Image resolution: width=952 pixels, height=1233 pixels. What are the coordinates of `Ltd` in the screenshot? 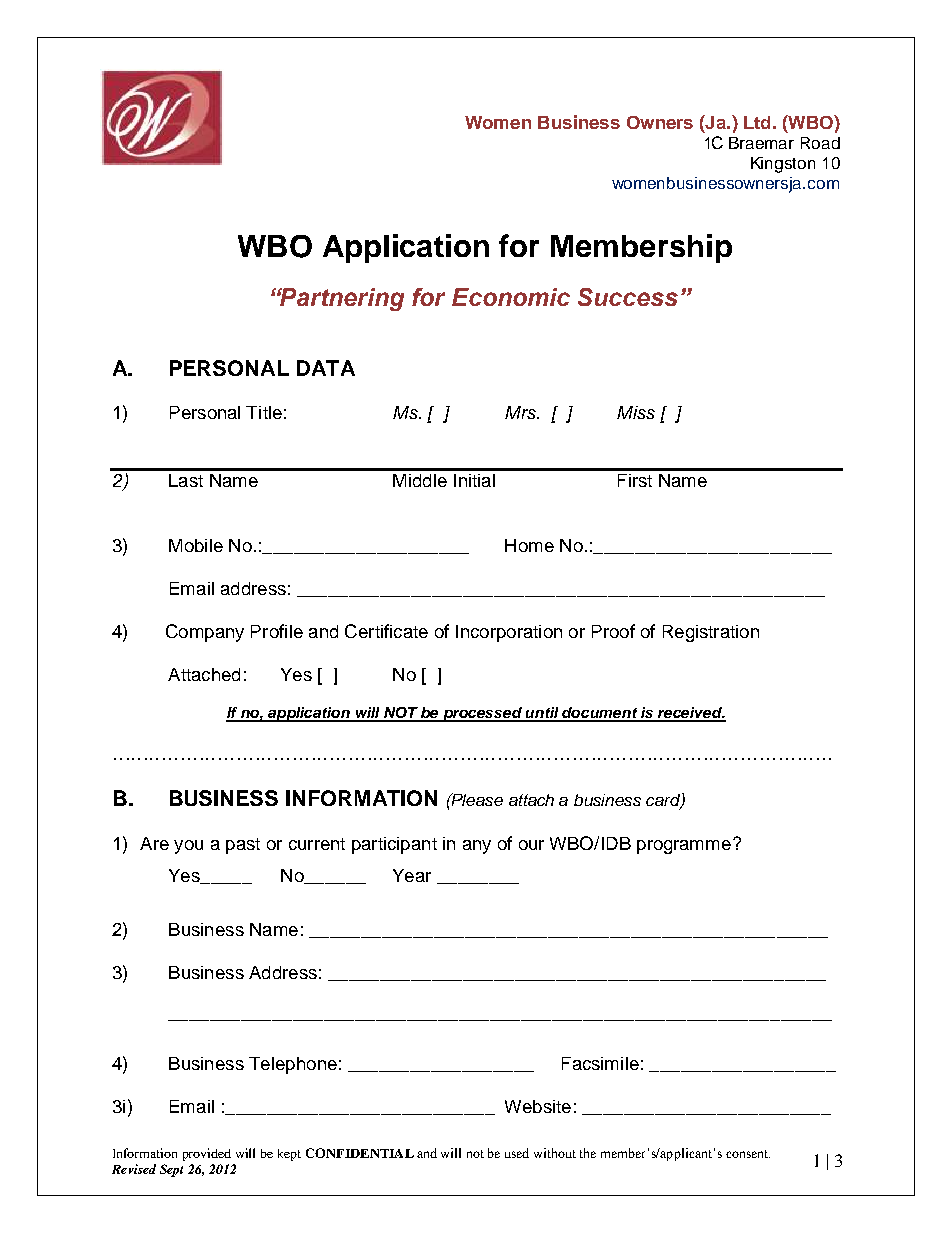 It's located at (757, 122).
